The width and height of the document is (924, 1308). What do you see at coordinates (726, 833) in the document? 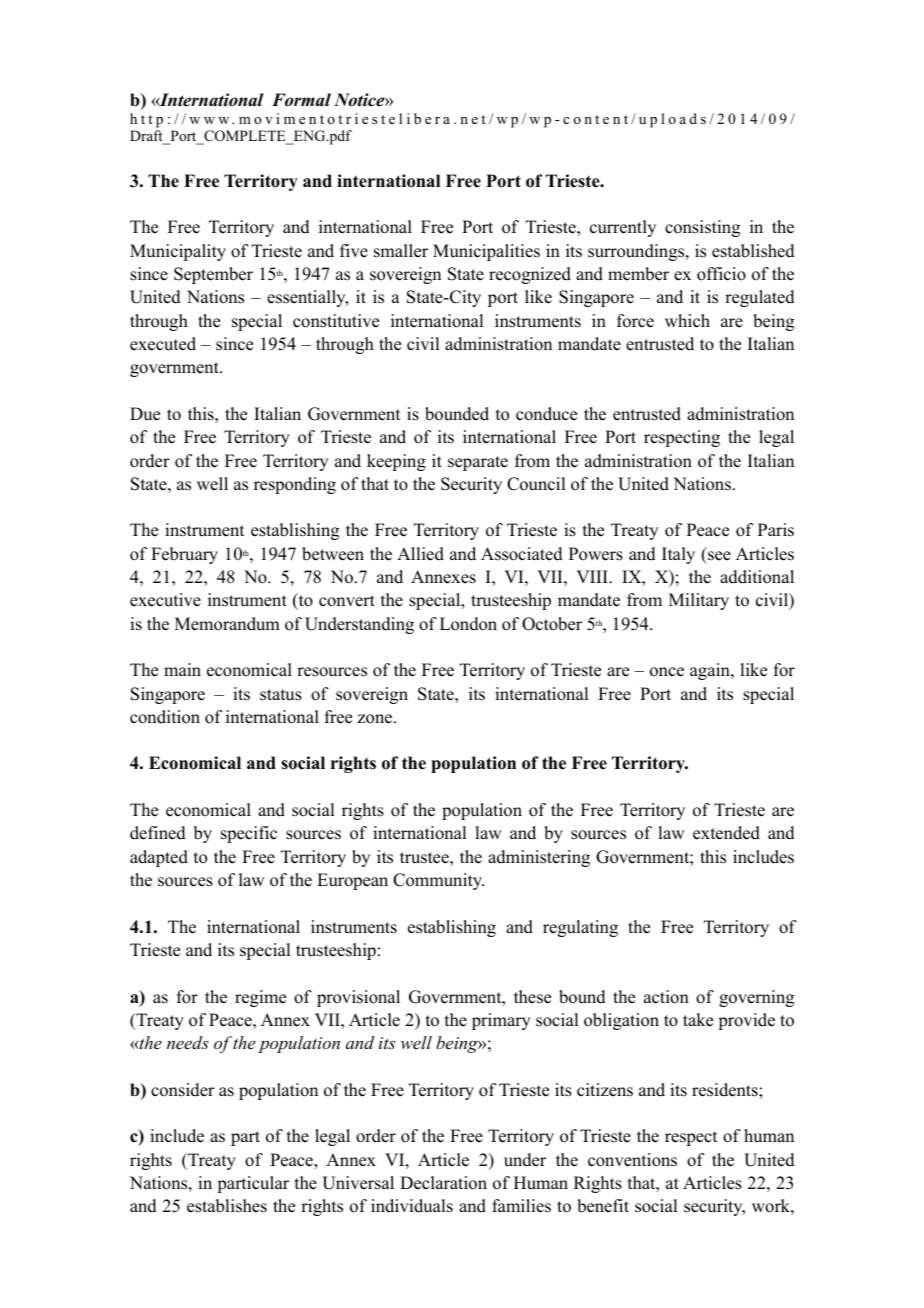
I see `extended` at bounding box center [726, 833].
